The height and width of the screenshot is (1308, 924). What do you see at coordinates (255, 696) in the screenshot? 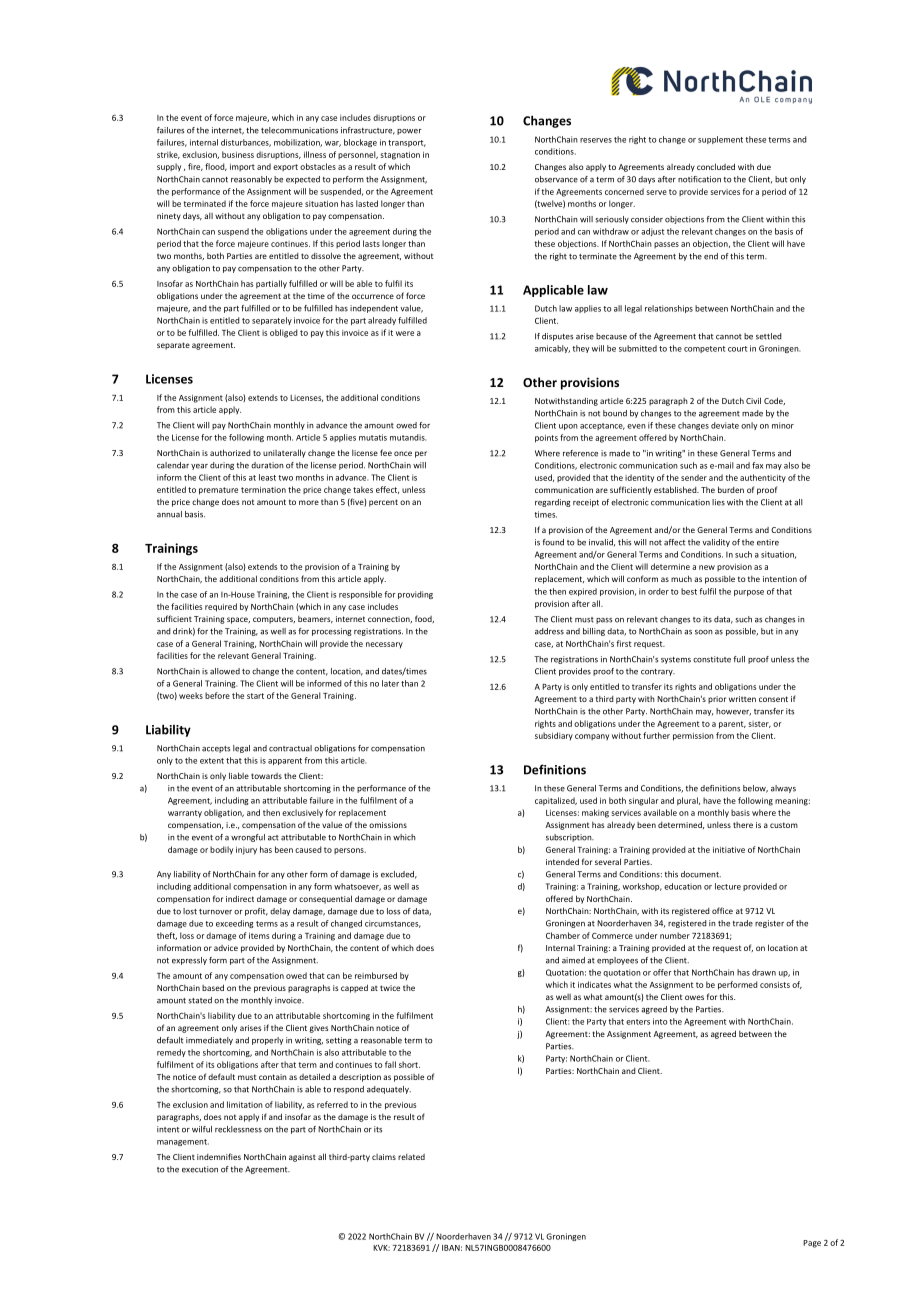
I see `start` at bounding box center [255, 696].
